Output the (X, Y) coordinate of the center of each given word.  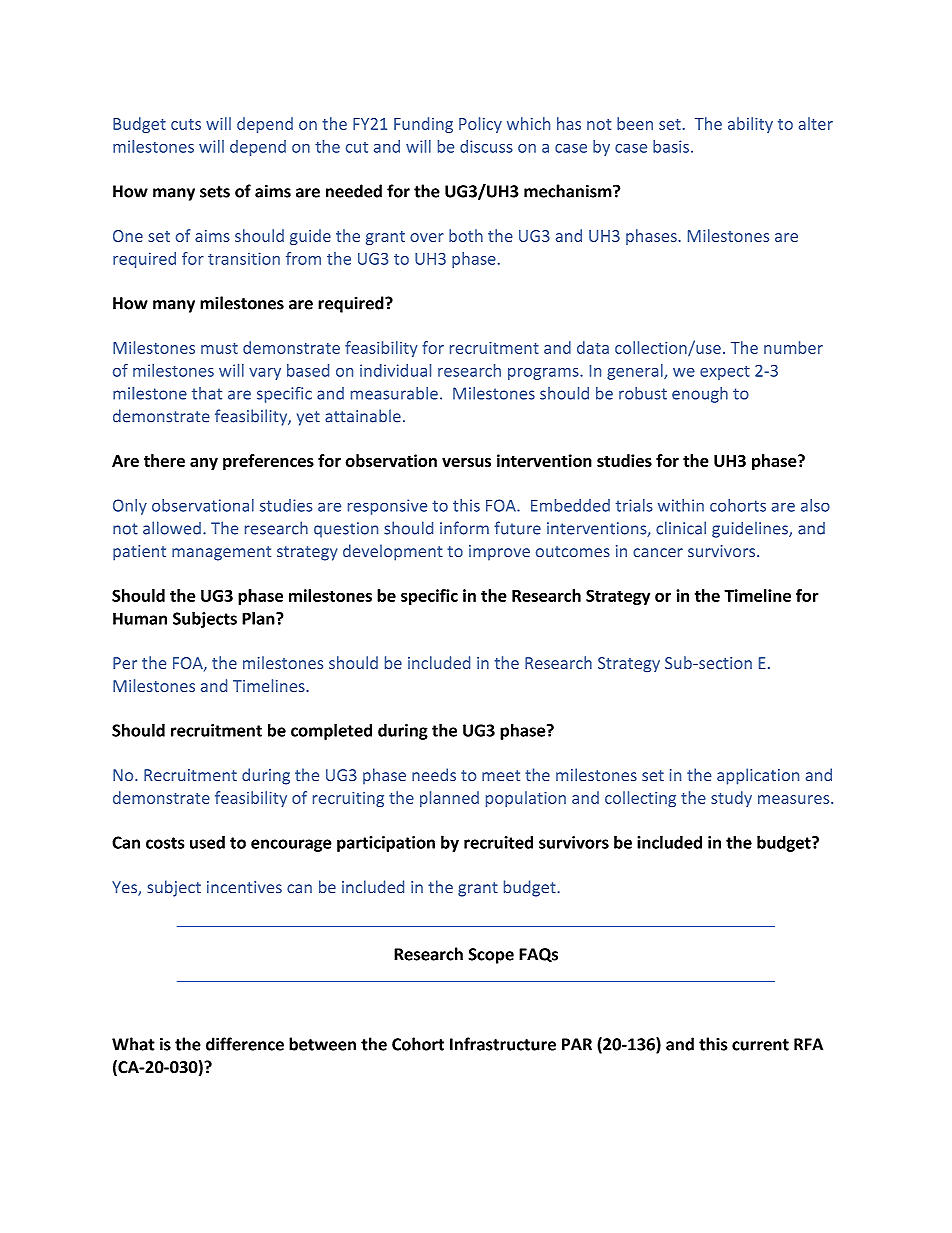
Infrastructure (503, 1044)
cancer (658, 552)
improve (499, 553)
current (760, 1045)
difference (245, 1044)
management (221, 553)
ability (750, 125)
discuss (486, 146)
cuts (186, 124)
